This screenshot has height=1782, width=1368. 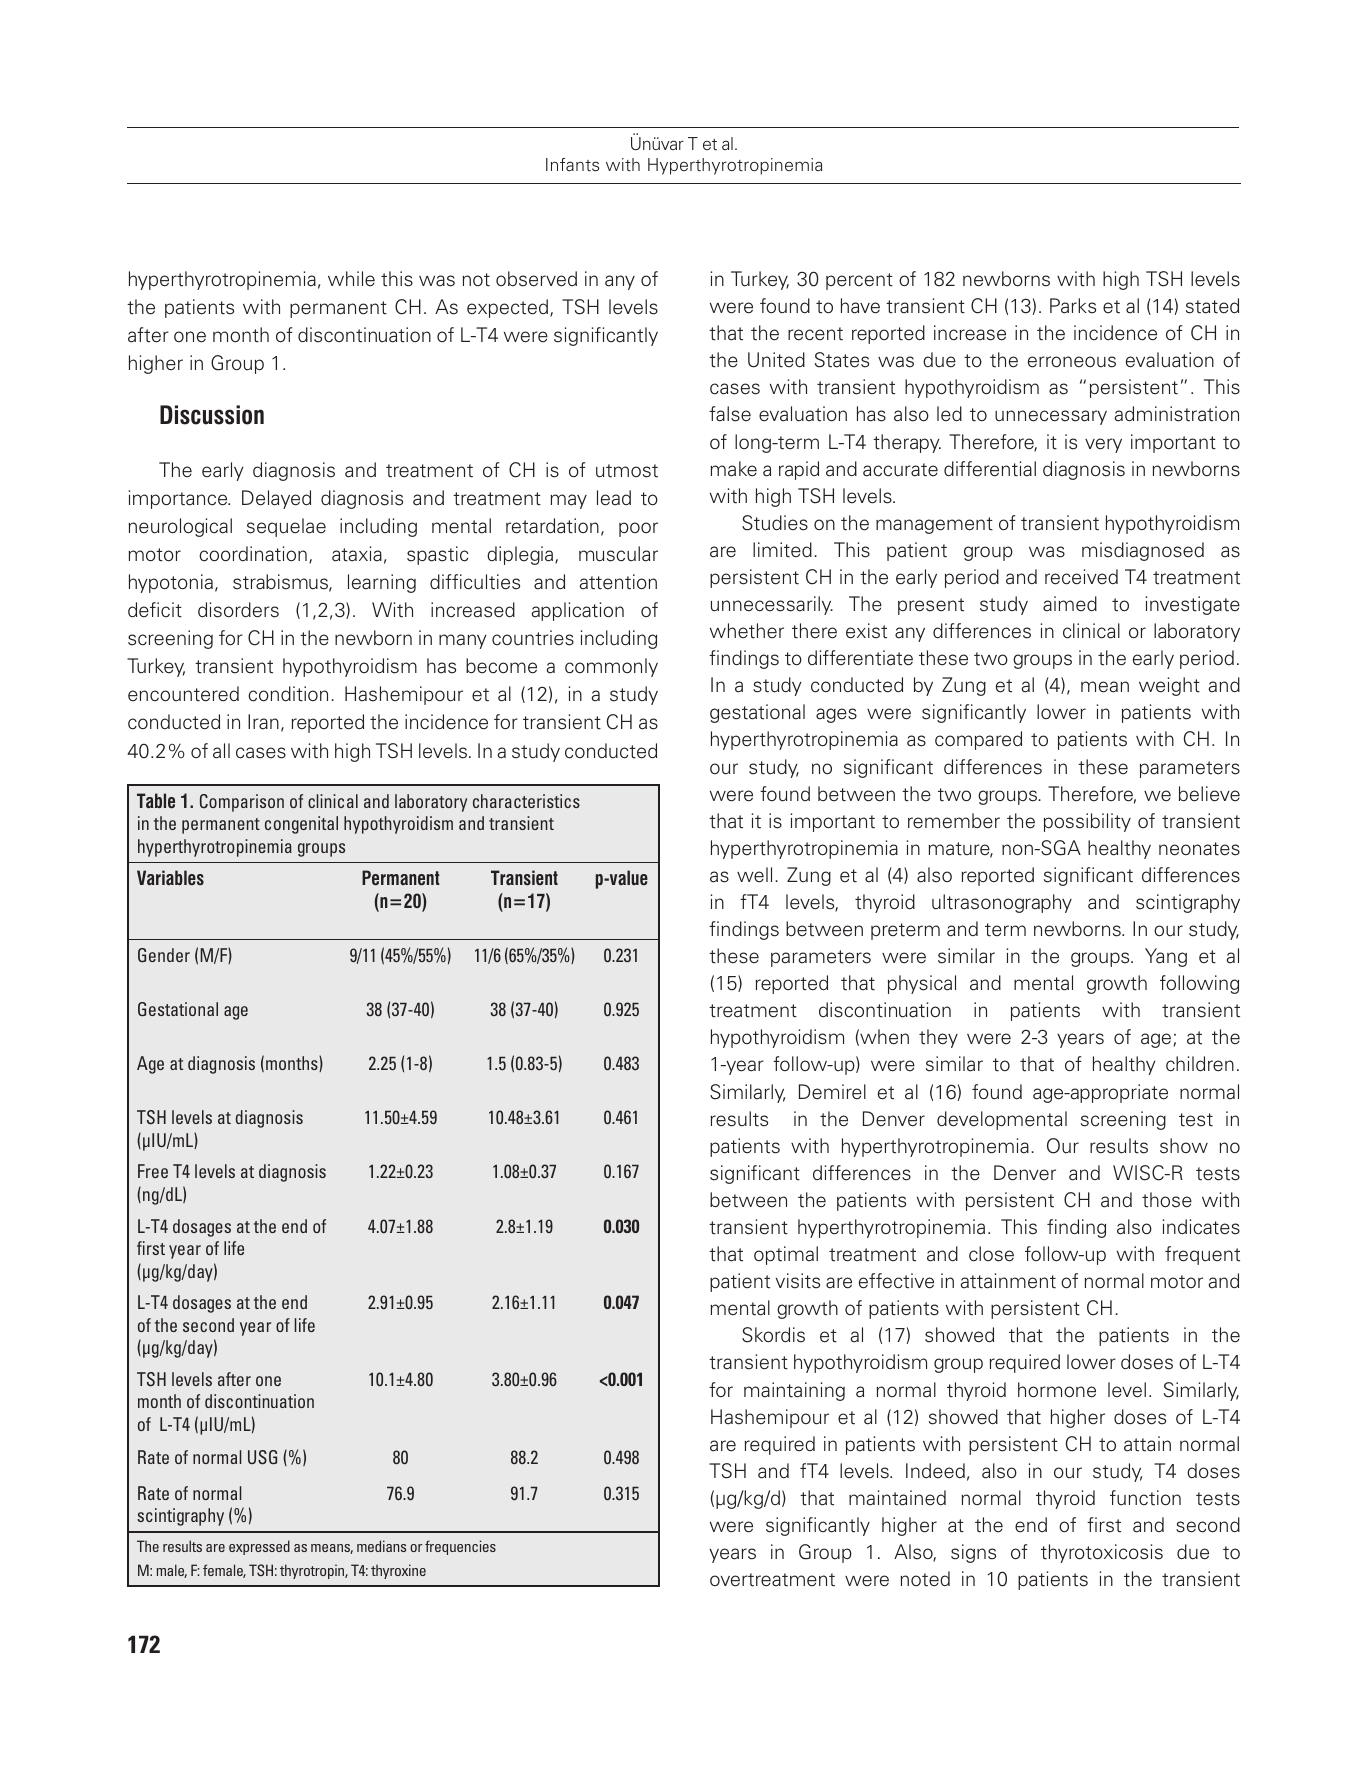 What do you see at coordinates (259, 1547) in the screenshot?
I see `expressed` at bounding box center [259, 1547].
